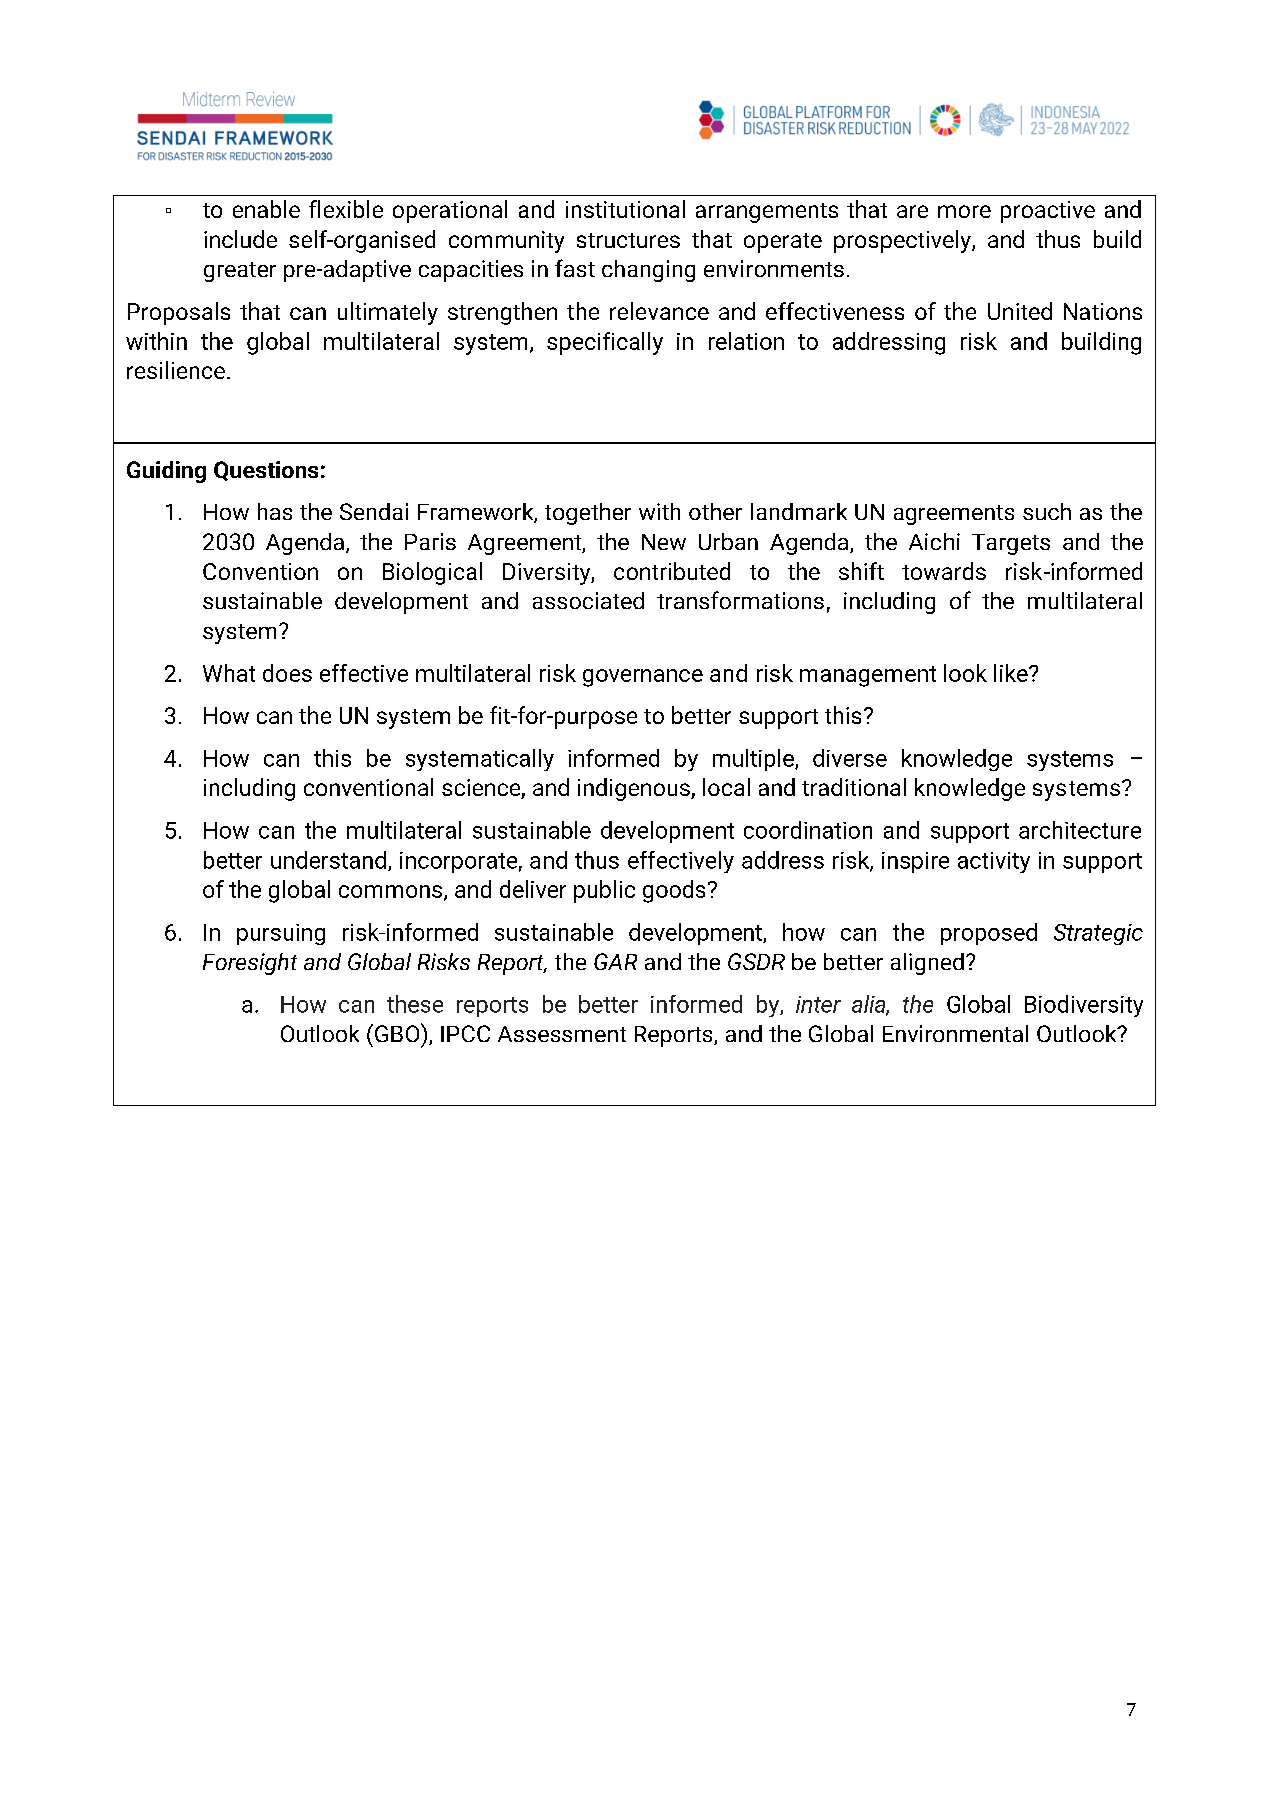  What do you see at coordinates (250, 964) in the page?
I see `Foresight` at bounding box center [250, 964].
